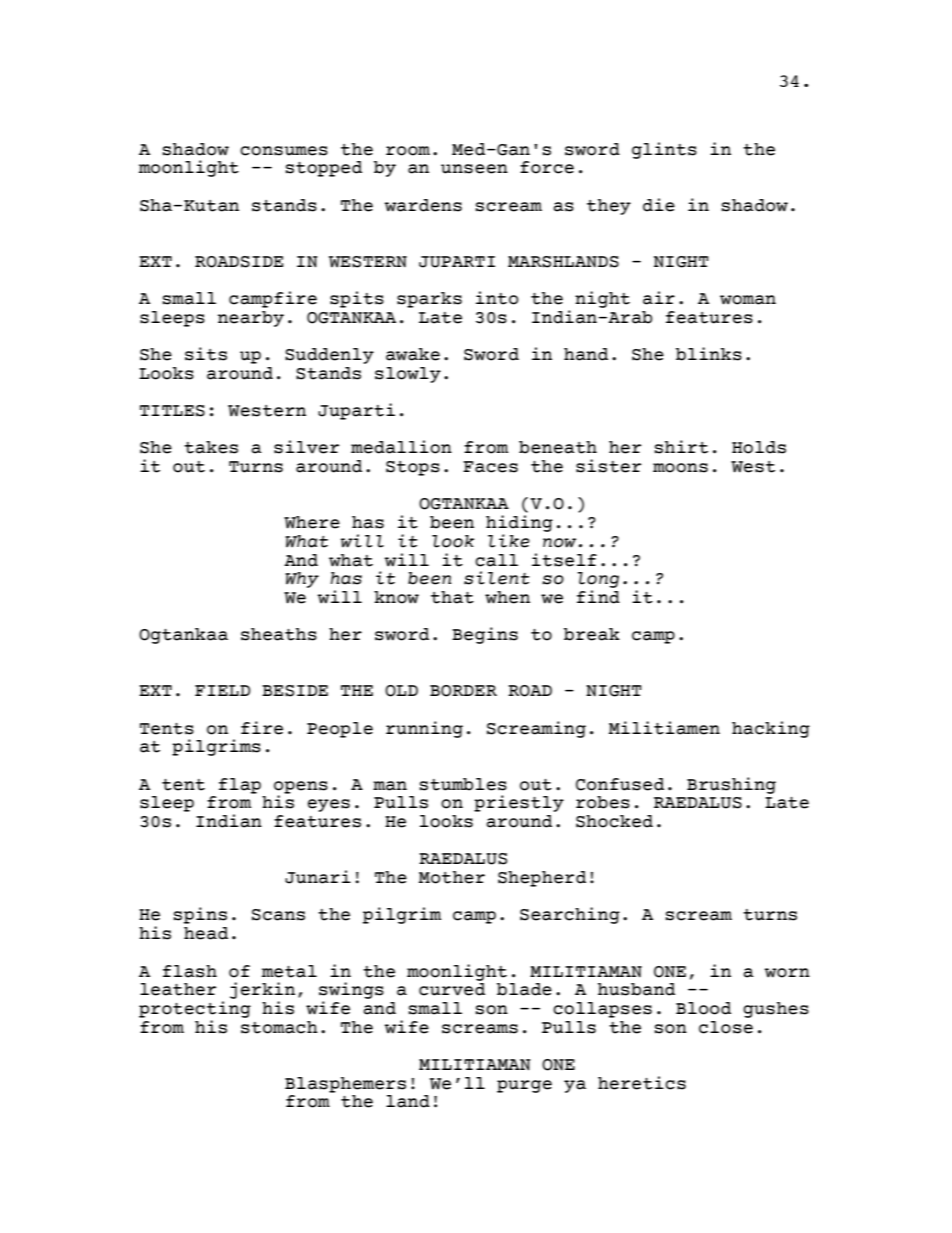 The height and width of the image is (1233, 952). What do you see at coordinates (279, 634) in the image?
I see `sheaths` at bounding box center [279, 634].
